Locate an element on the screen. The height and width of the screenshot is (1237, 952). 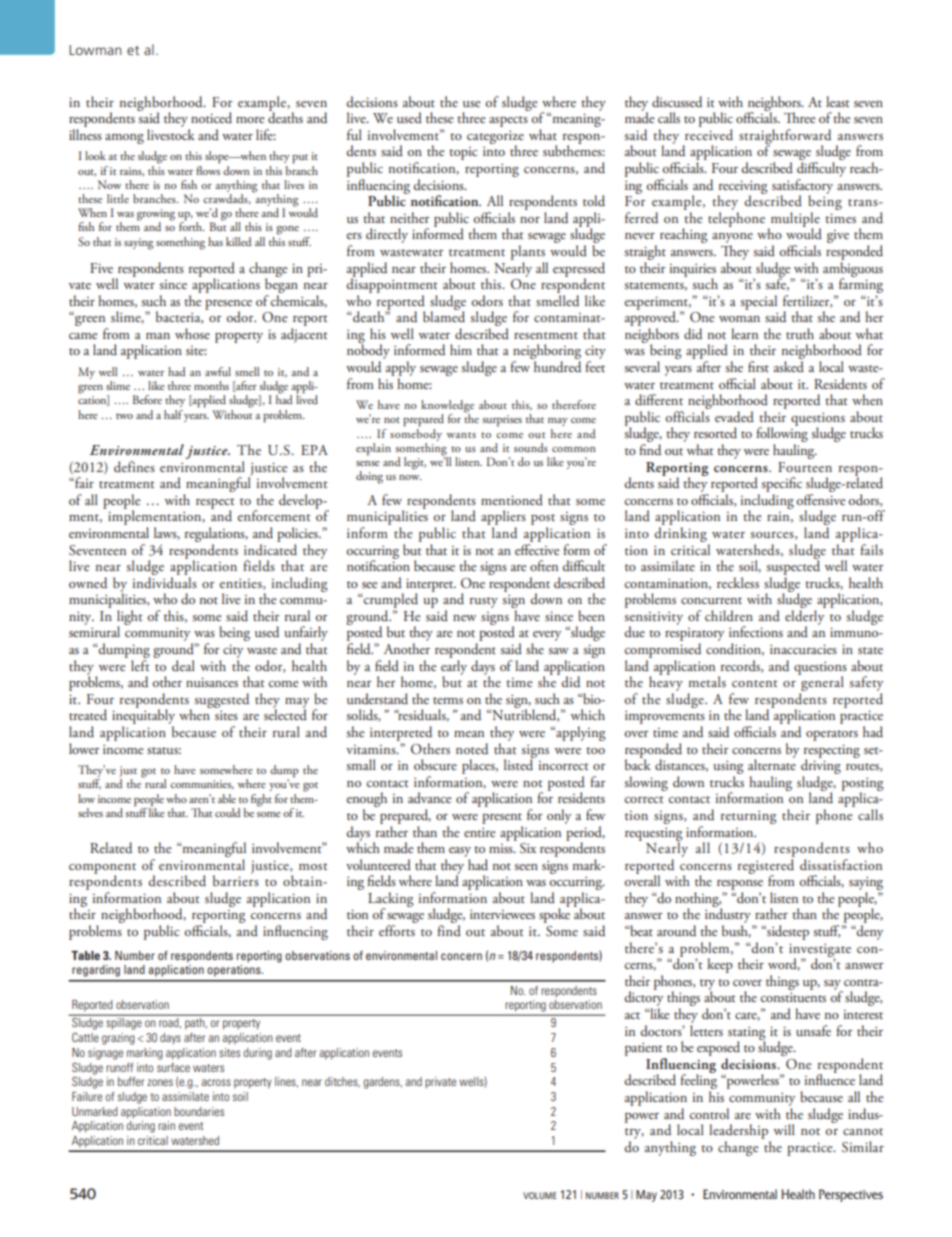
volume is located at coordinates (540, 1195).
